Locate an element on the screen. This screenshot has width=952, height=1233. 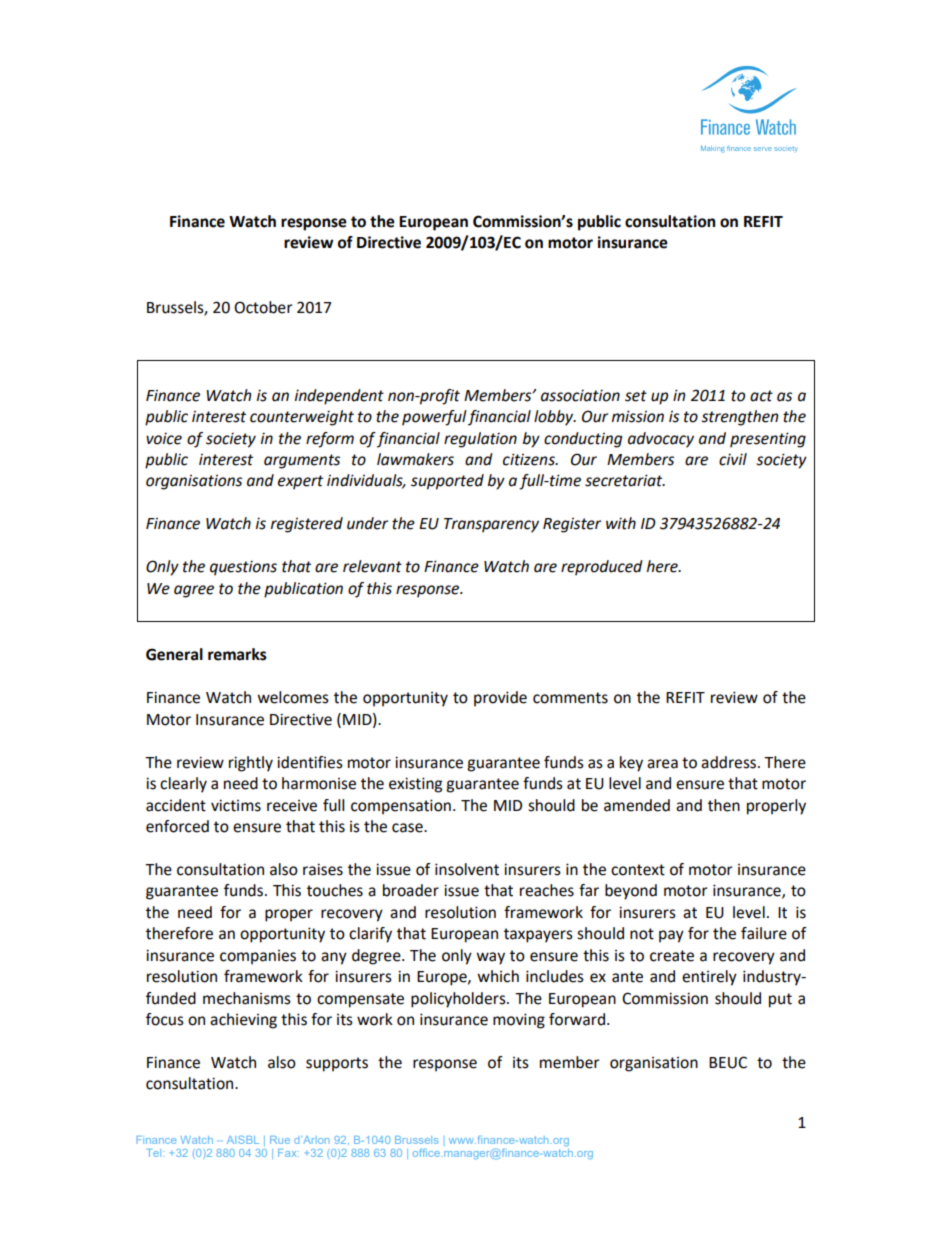
October is located at coordinates (263, 307).
